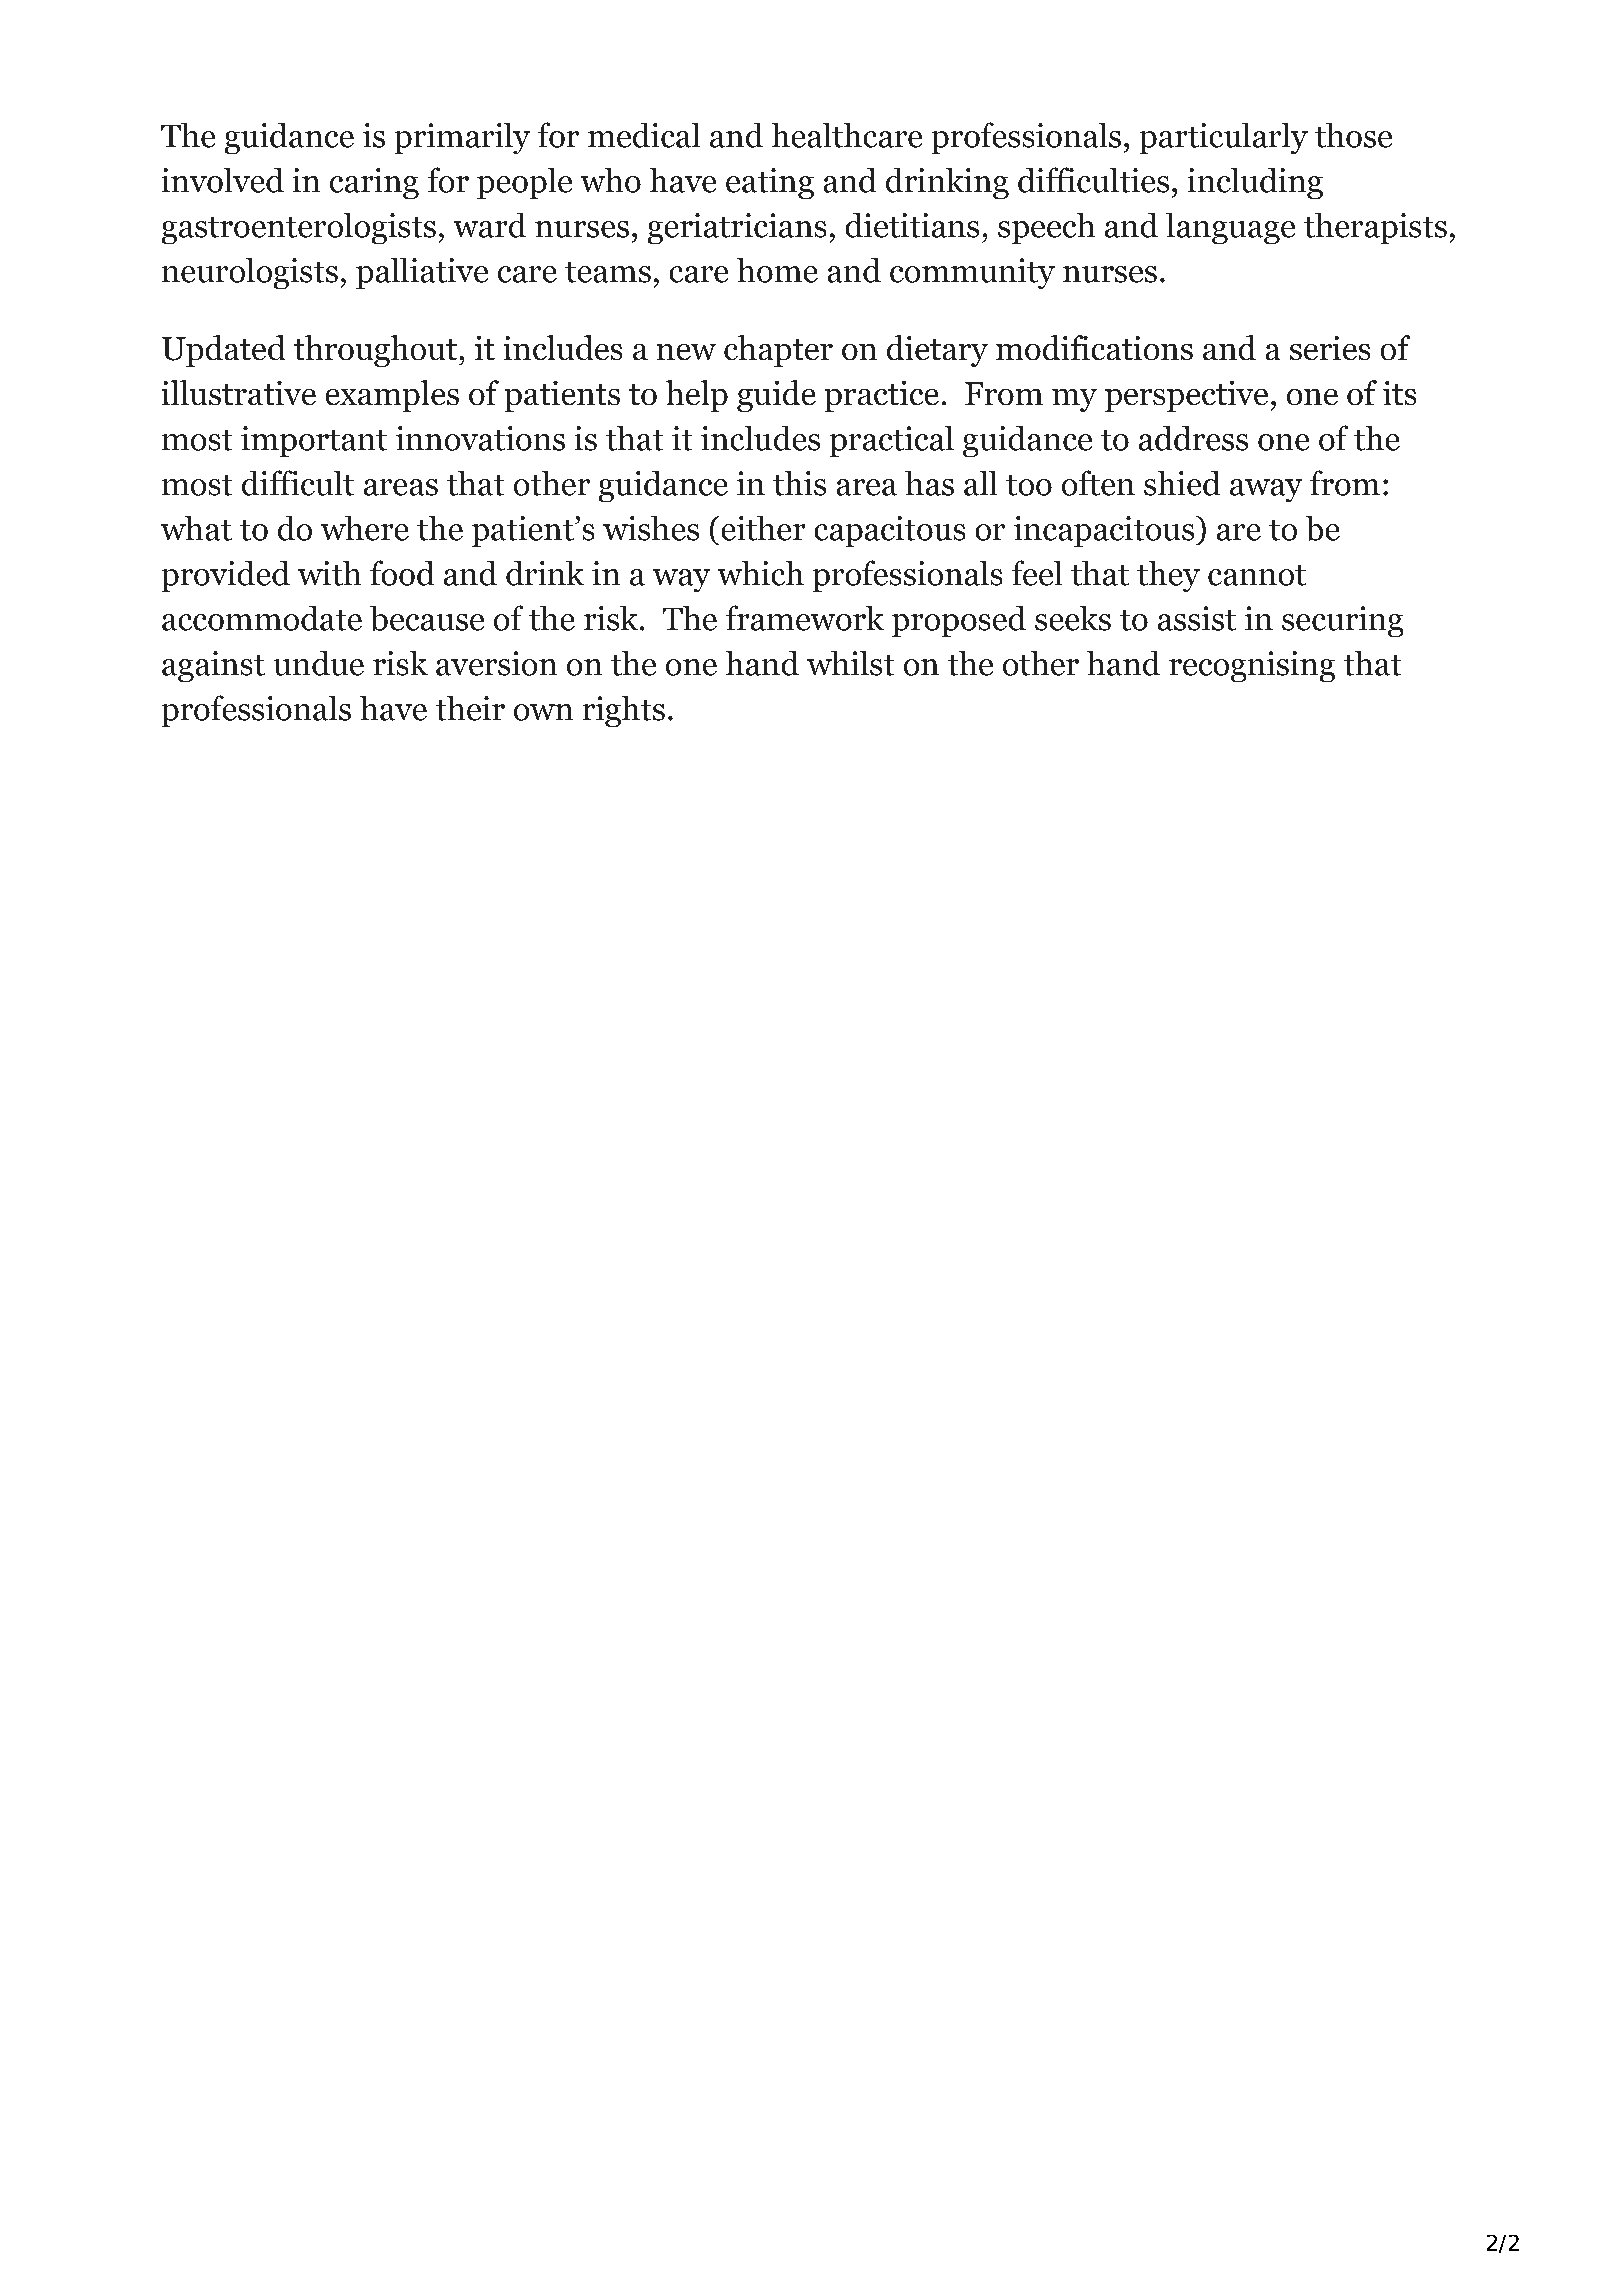 The image size is (1623, 2296). What do you see at coordinates (365, 528) in the document?
I see `where` at bounding box center [365, 528].
